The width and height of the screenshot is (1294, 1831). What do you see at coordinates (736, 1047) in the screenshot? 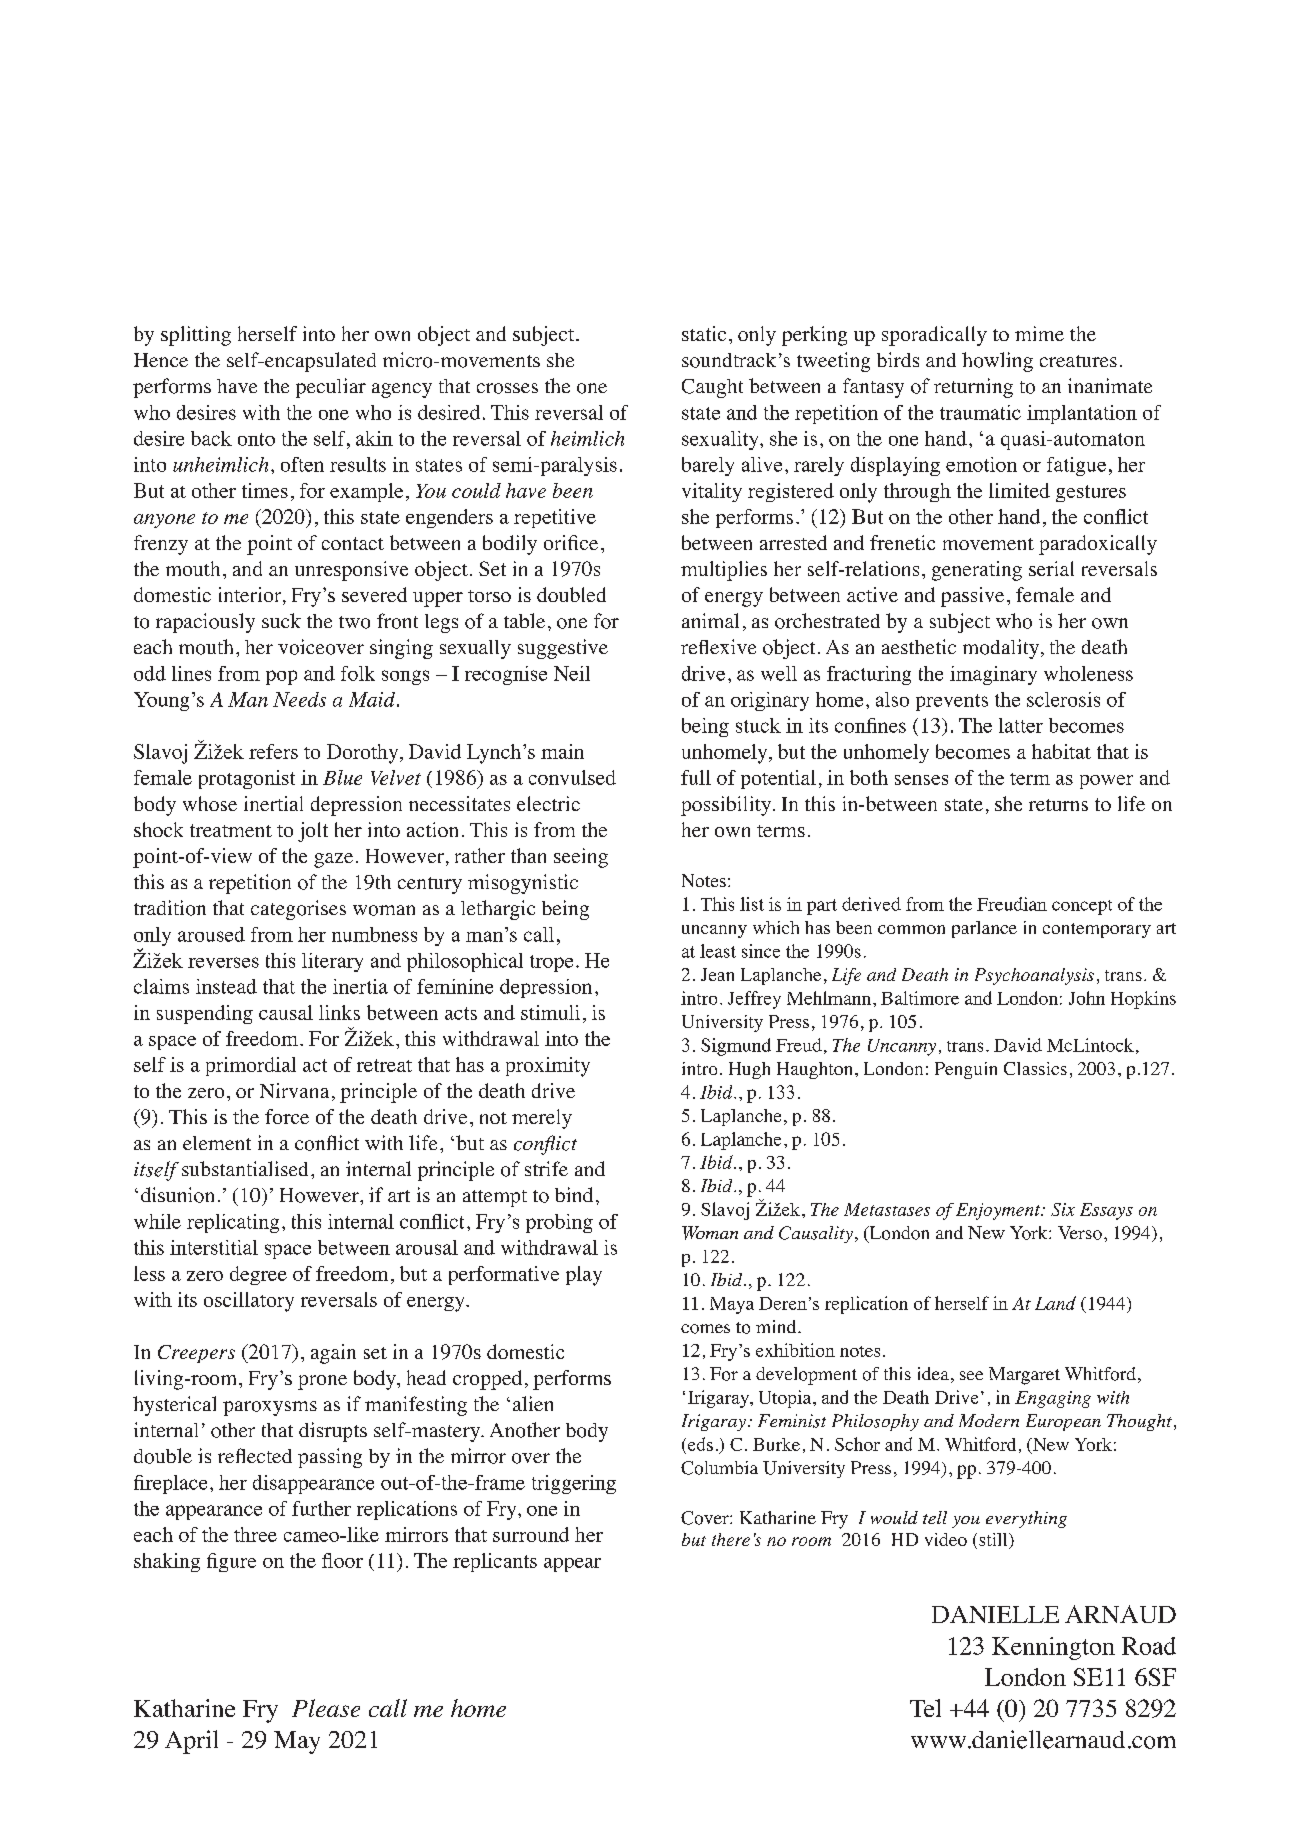
I see `Sigmund` at bounding box center [736, 1047].
